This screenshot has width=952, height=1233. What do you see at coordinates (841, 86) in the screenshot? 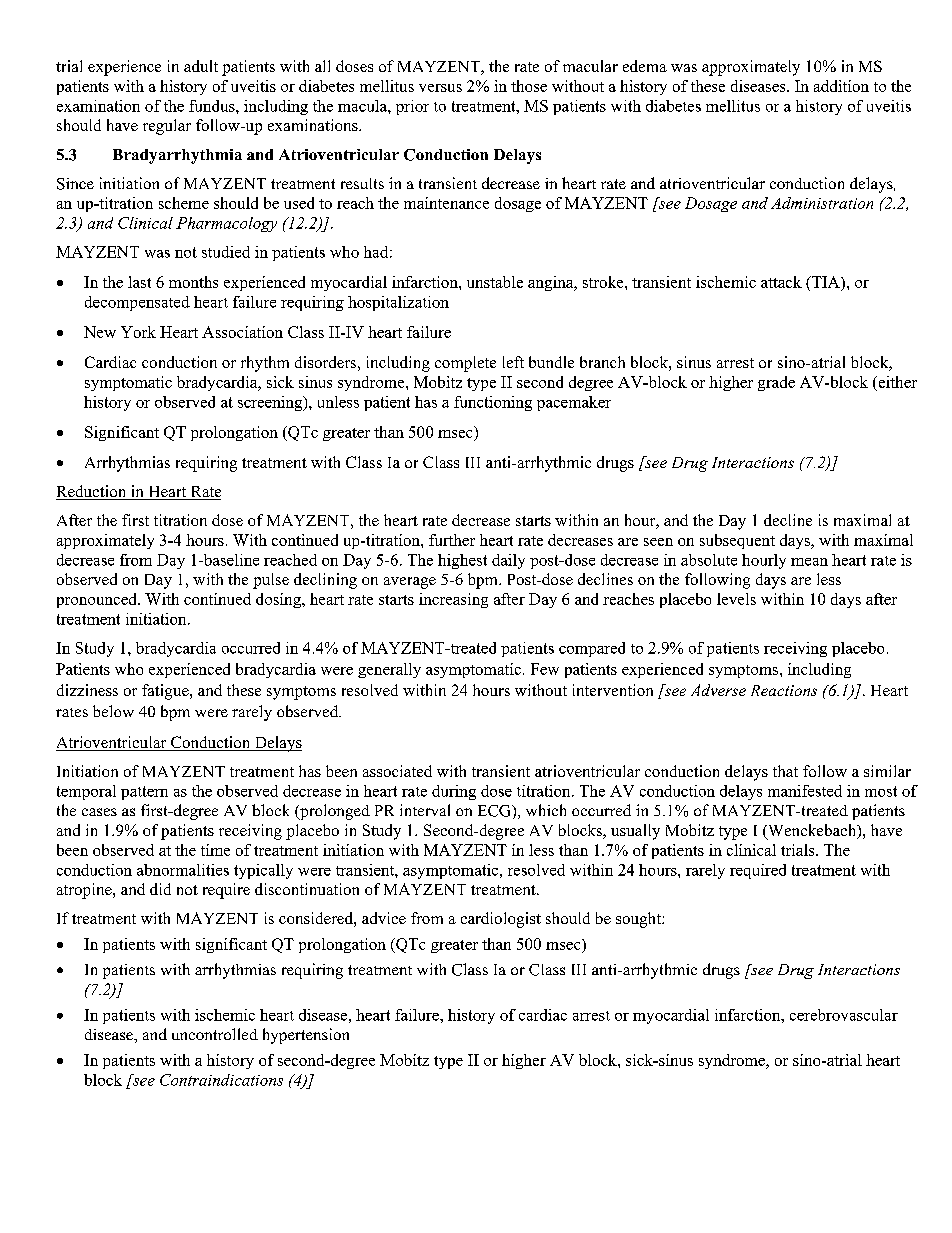
I see `addition` at bounding box center [841, 86].
